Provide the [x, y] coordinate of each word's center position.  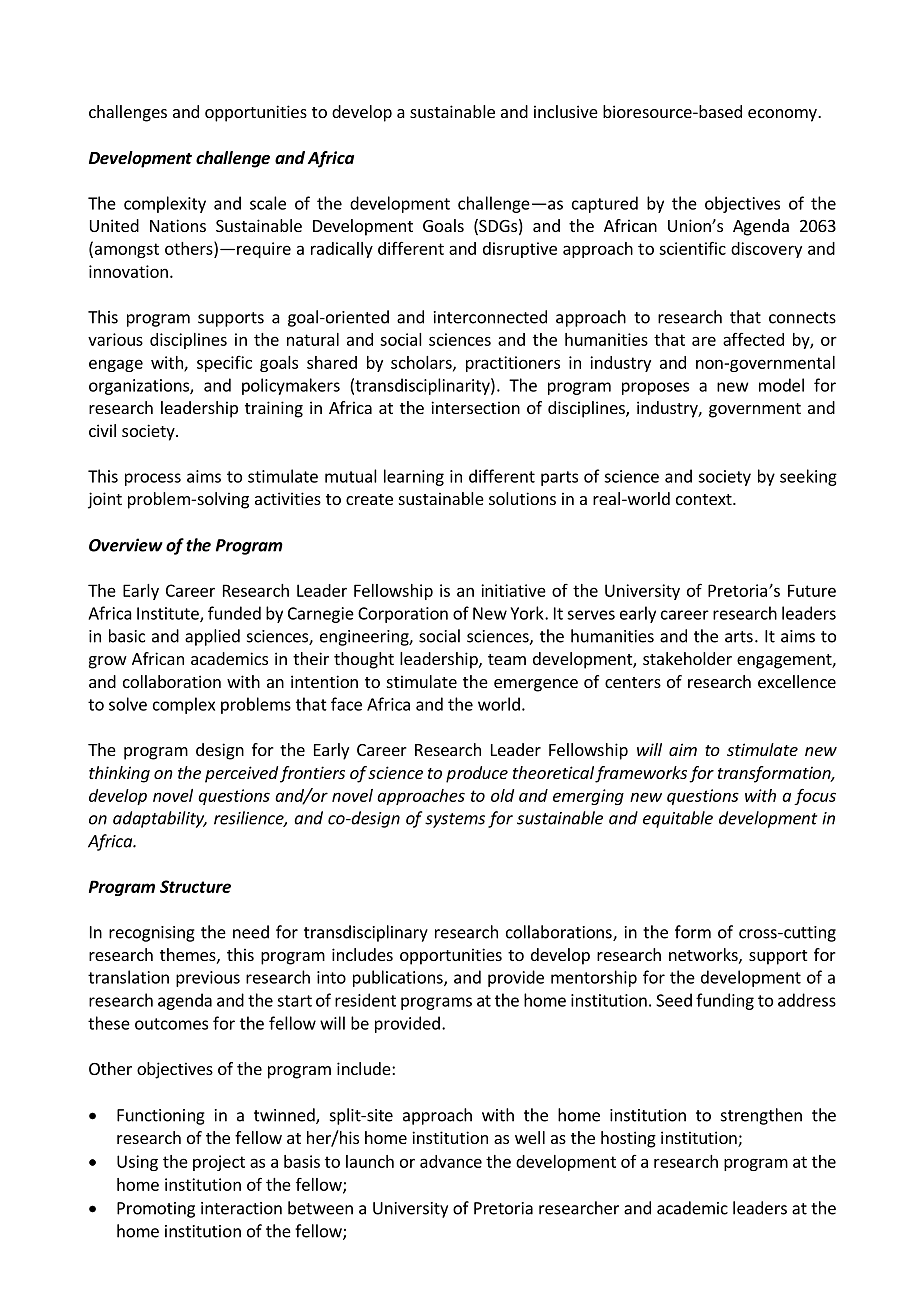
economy [783, 115]
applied [212, 637]
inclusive [566, 111]
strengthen [761, 1116]
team [507, 659]
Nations [178, 225]
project [219, 1163]
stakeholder [687, 658]
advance [451, 1161]
